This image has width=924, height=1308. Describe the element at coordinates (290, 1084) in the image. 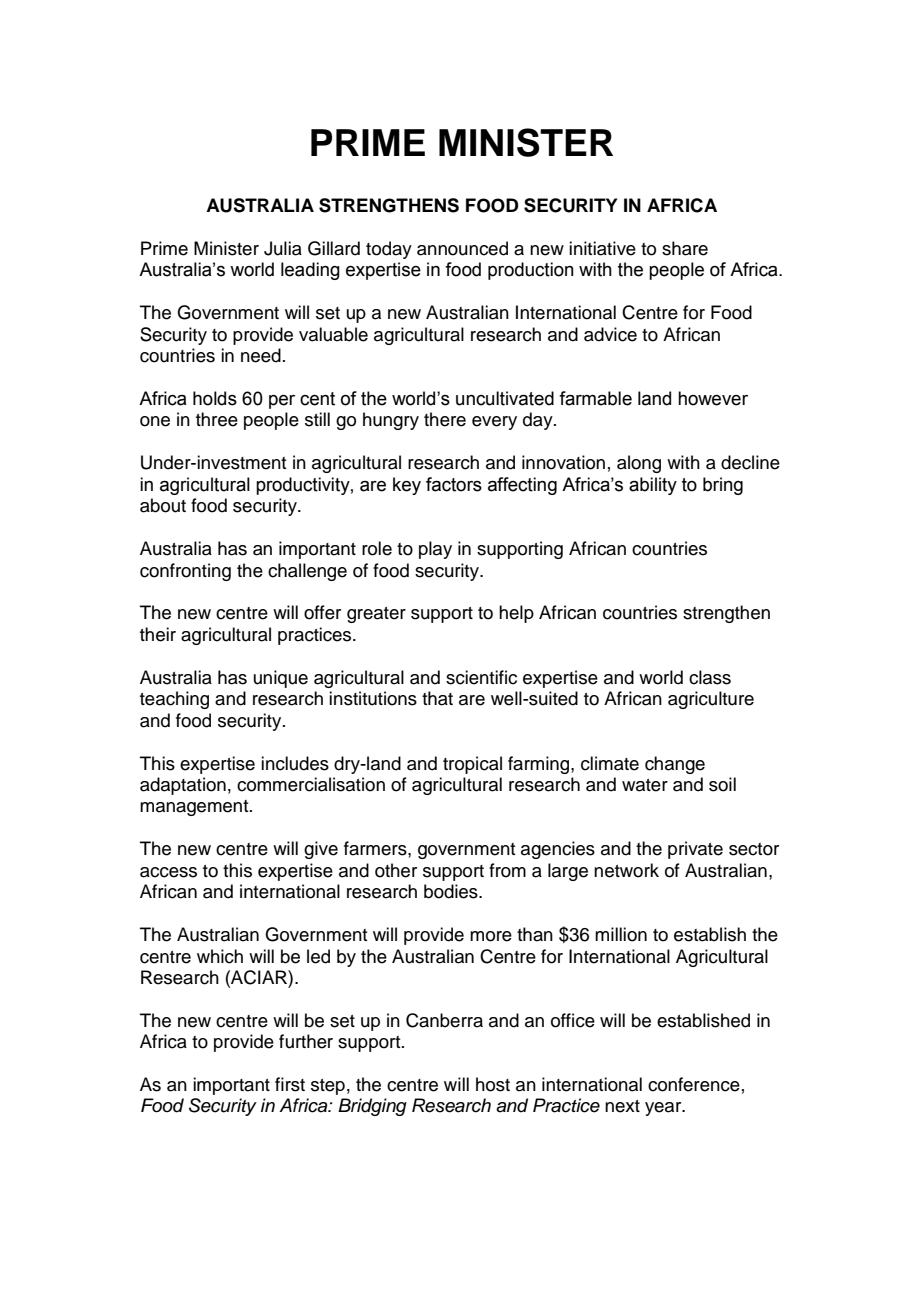

I see `first` at that location.
